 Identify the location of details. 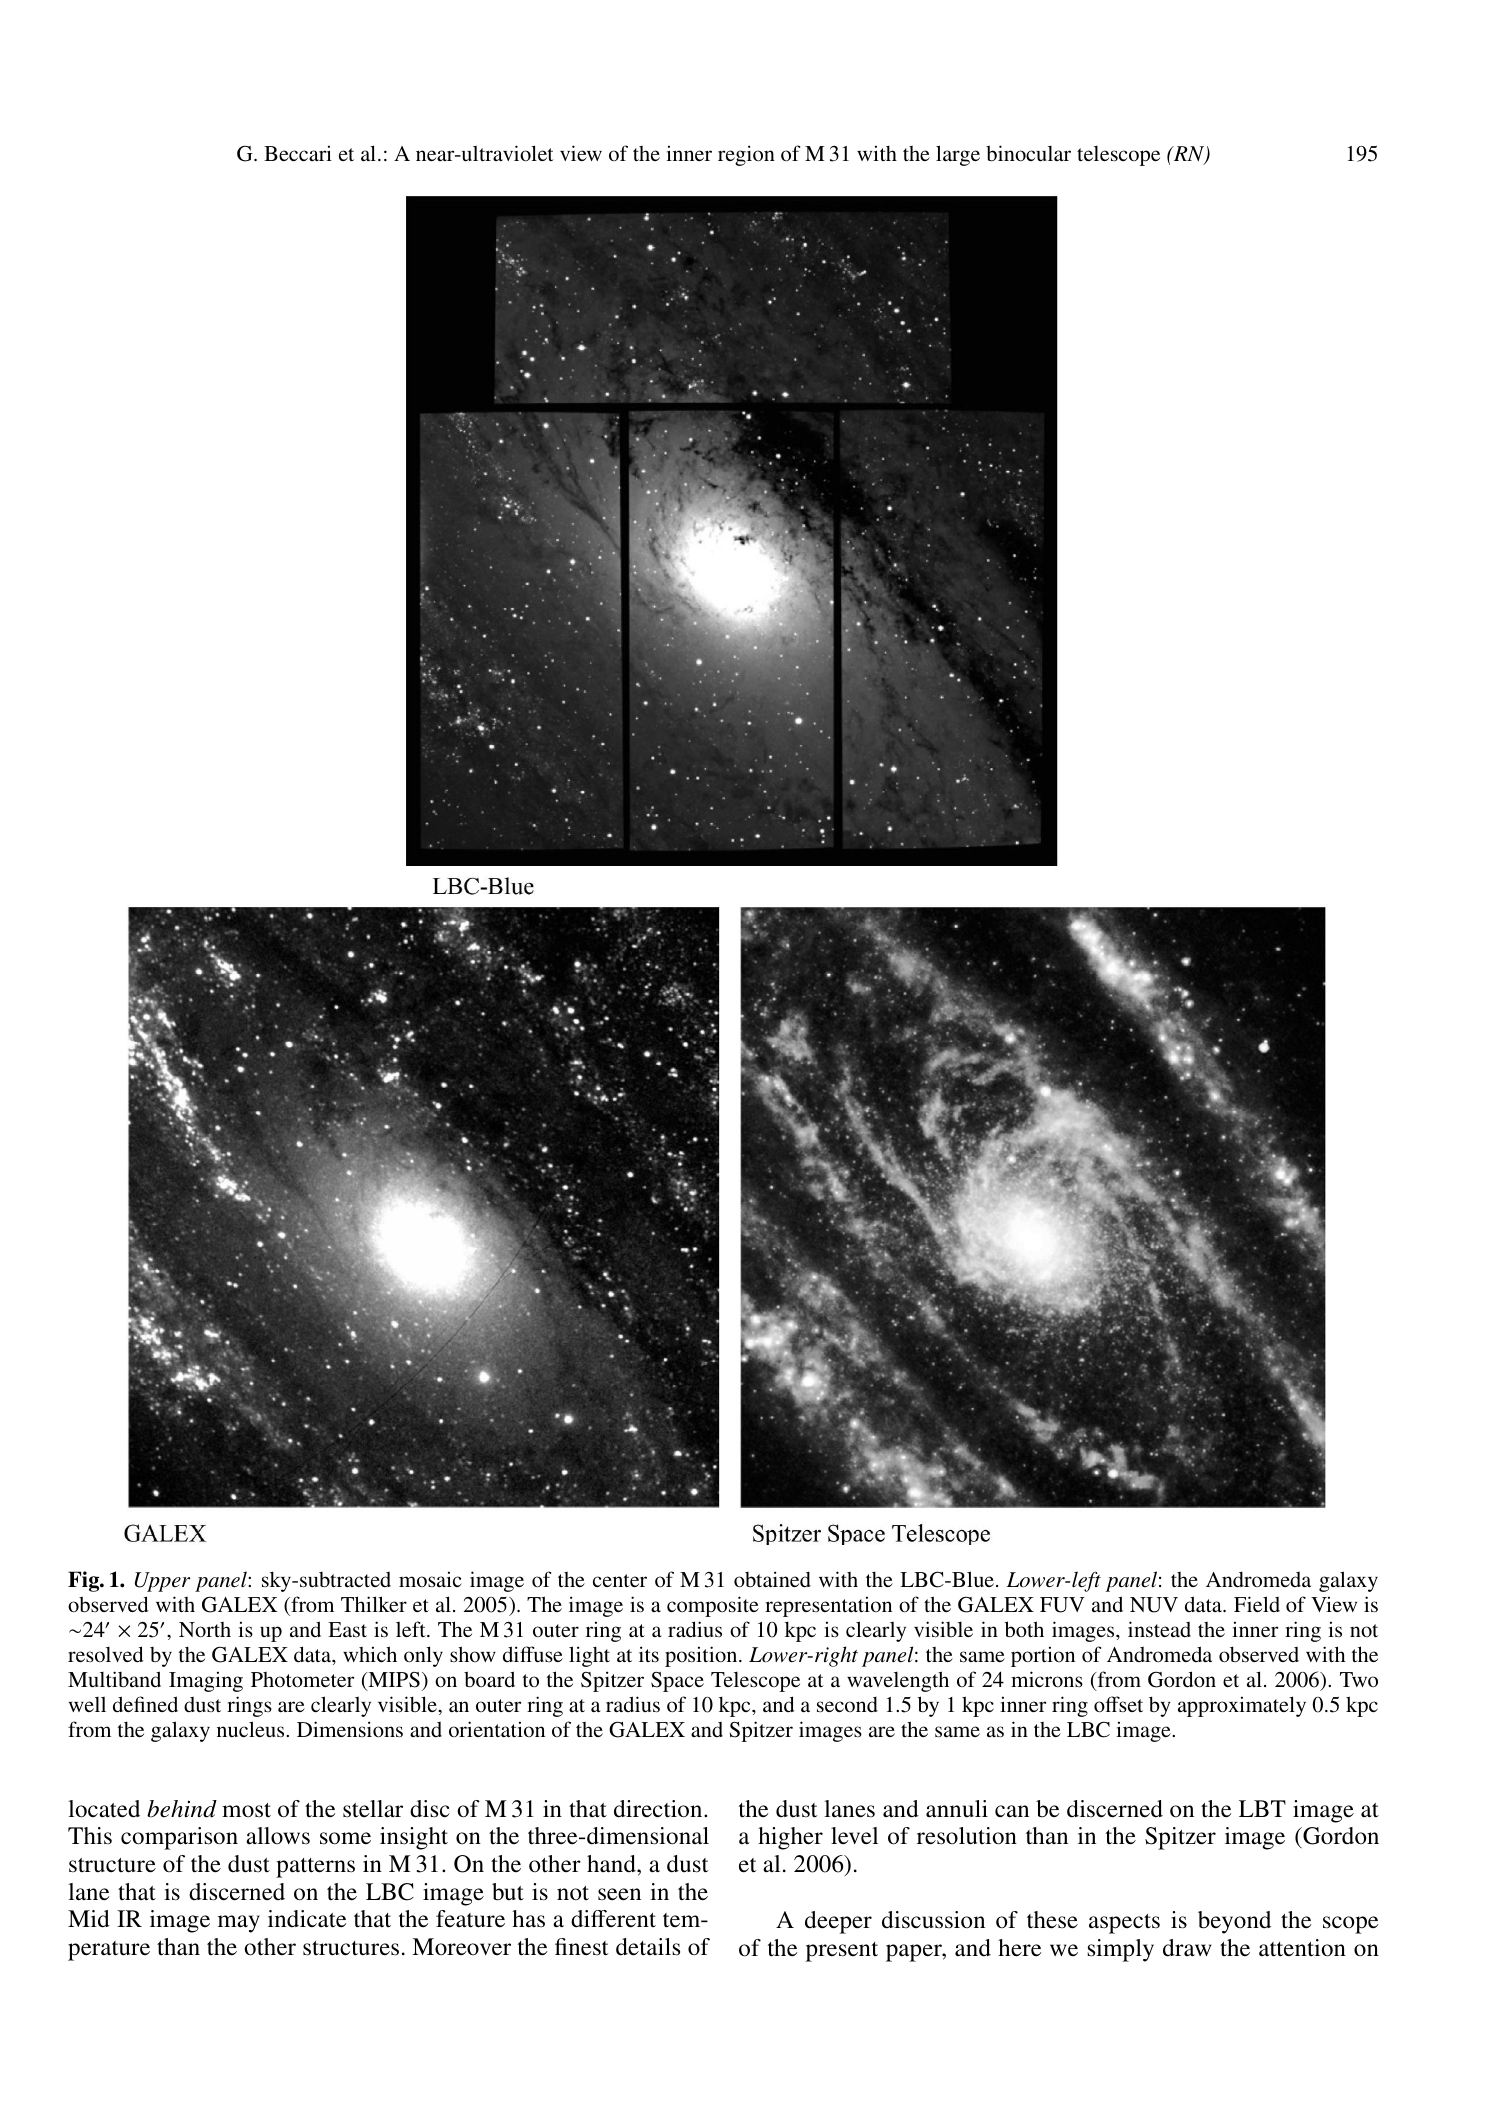
(648, 1947).
